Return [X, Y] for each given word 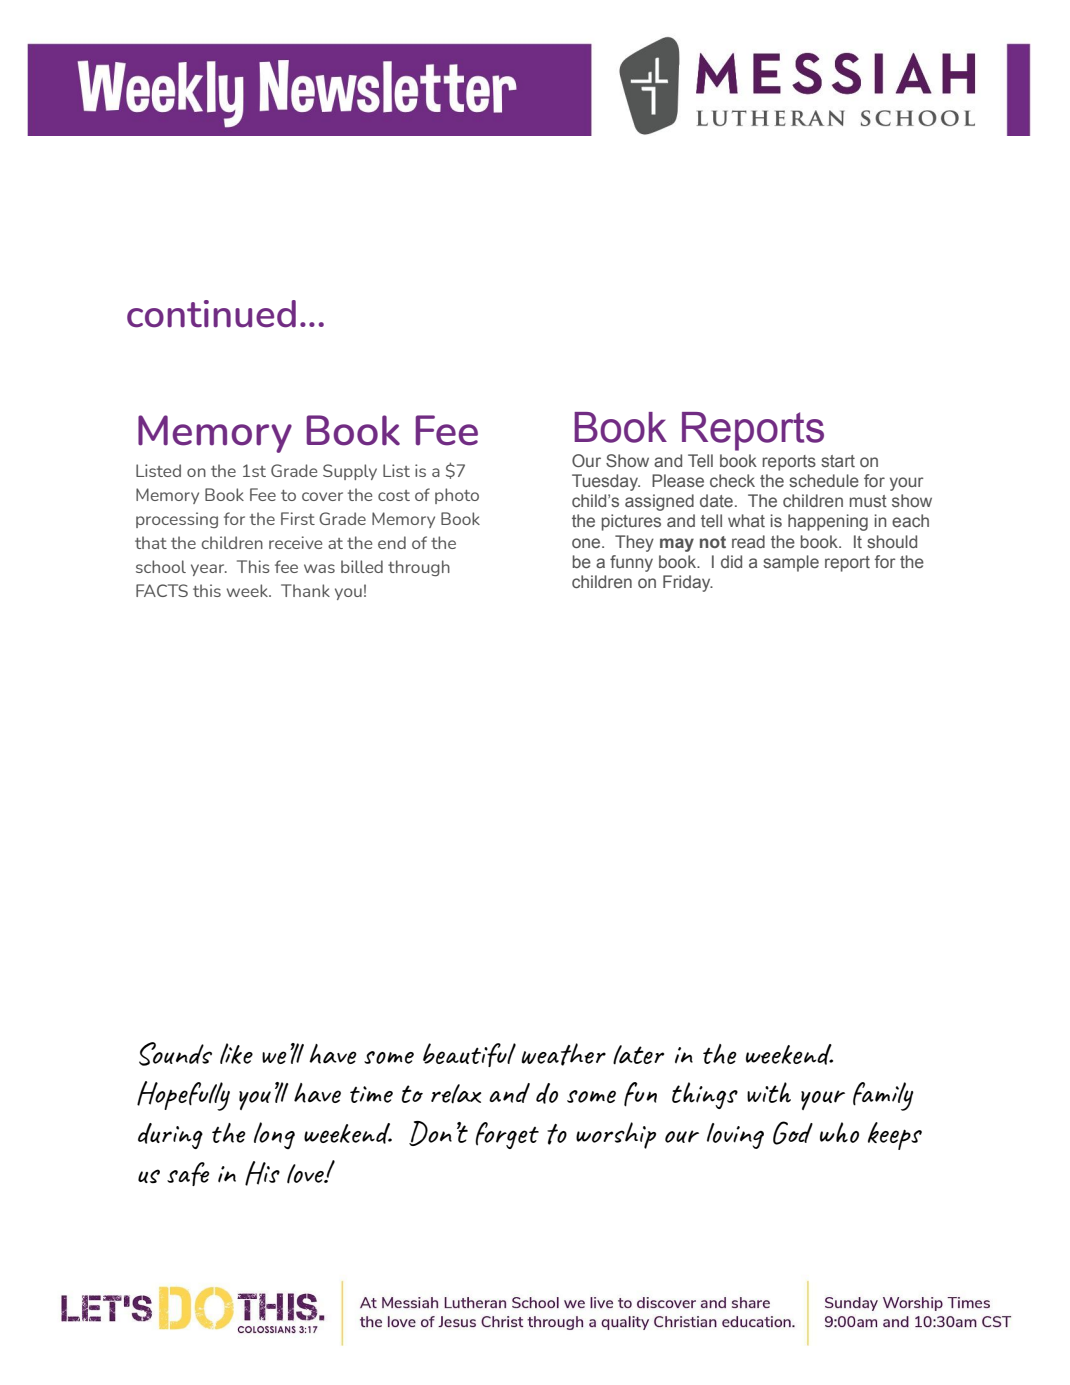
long [274, 1135]
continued [211, 314]
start [838, 461]
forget [507, 1135]
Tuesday [606, 482]
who [839, 1132]
